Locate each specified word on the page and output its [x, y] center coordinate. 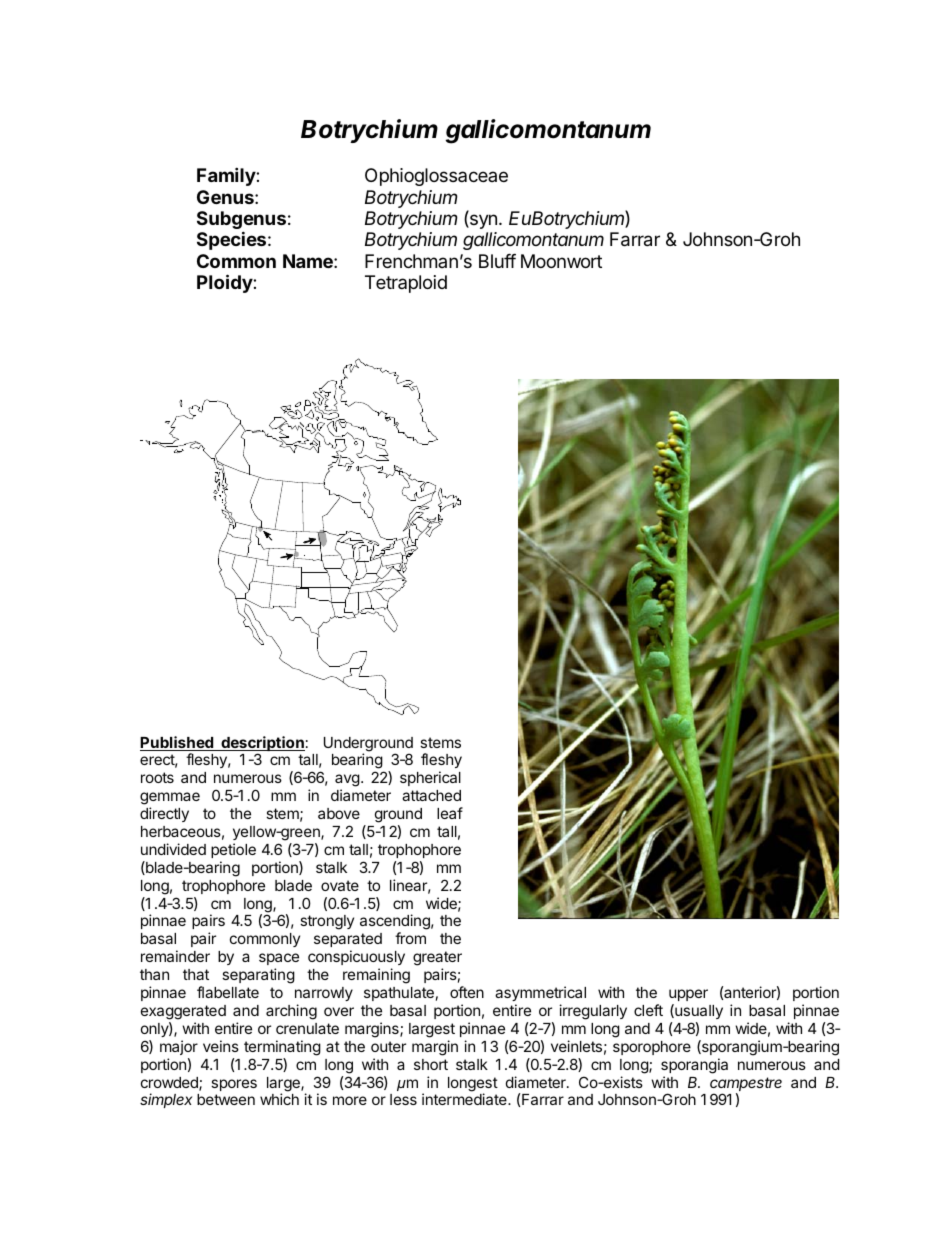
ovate [340, 885]
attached [431, 795]
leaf [450, 813]
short [431, 1064]
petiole [233, 850]
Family [227, 176]
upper [688, 995]
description [262, 745]
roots [157, 777]
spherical [430, 778]
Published [177, 743]
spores [234, 1085]
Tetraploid [406, 284]
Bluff [497, 261]
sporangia [694, 1066]
